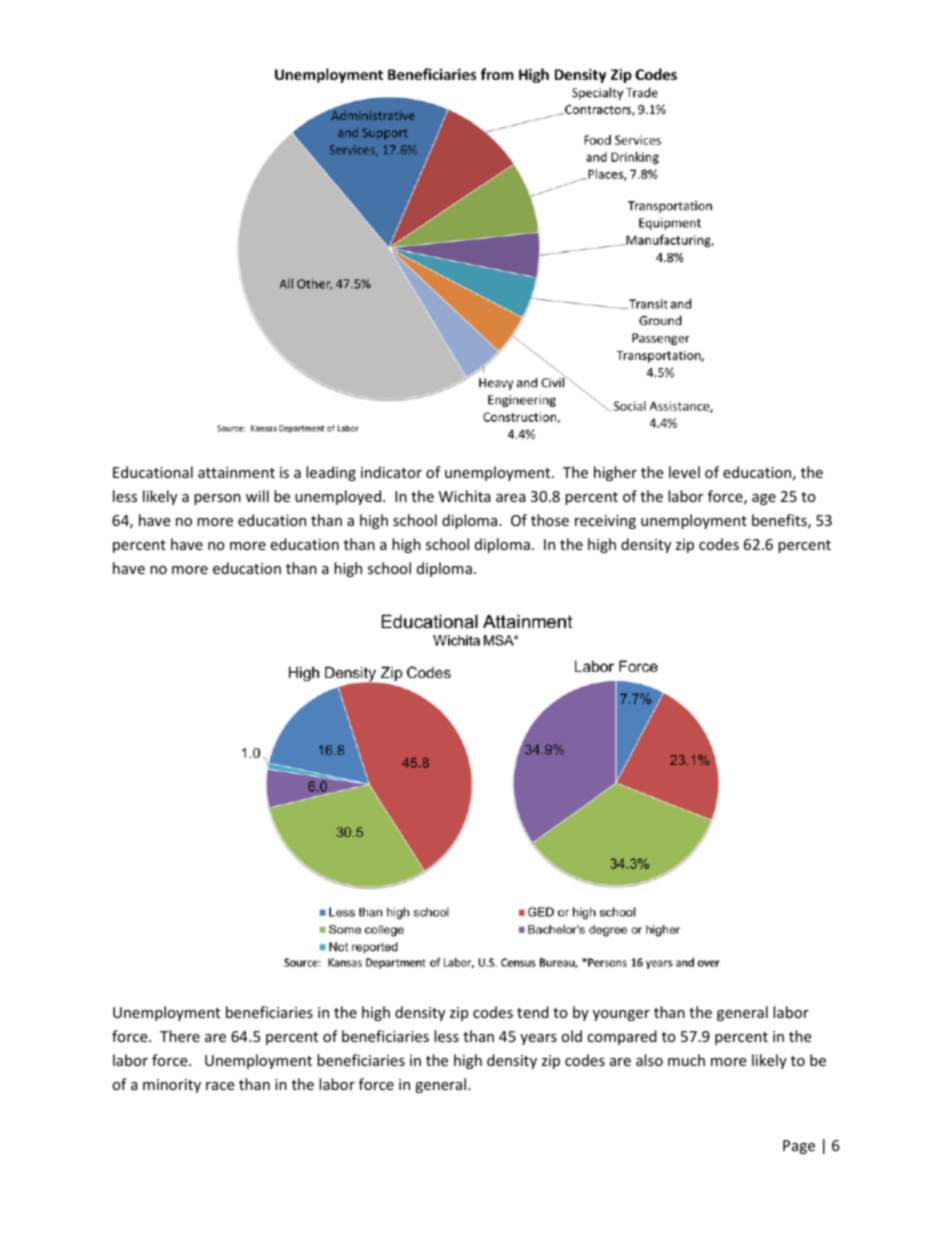 The height and width of the image is (1233, 952). What do you see at coordinates (533, 1012) in the image?
I see `tend` at bounding box center [533, 1012].
